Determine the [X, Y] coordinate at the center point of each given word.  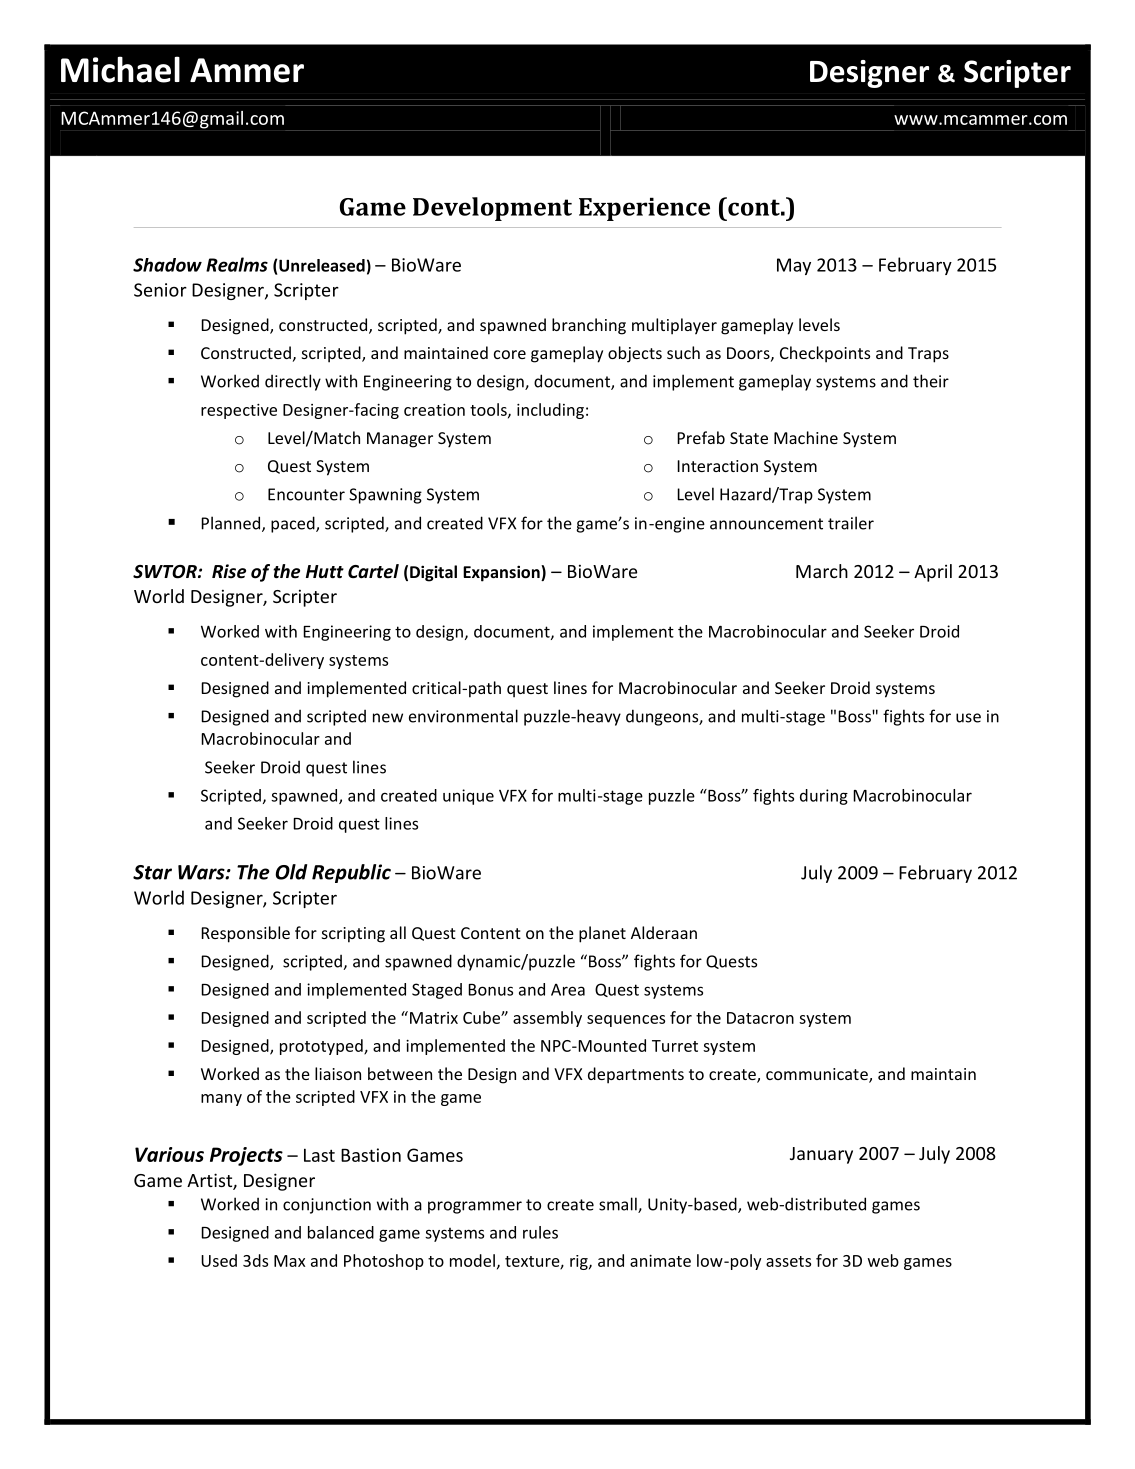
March [822, 571]
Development [492, 209]
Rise [229, 571]
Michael [120, 69]
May [794, 266]
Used [219, 1260]
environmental [463, 716]
